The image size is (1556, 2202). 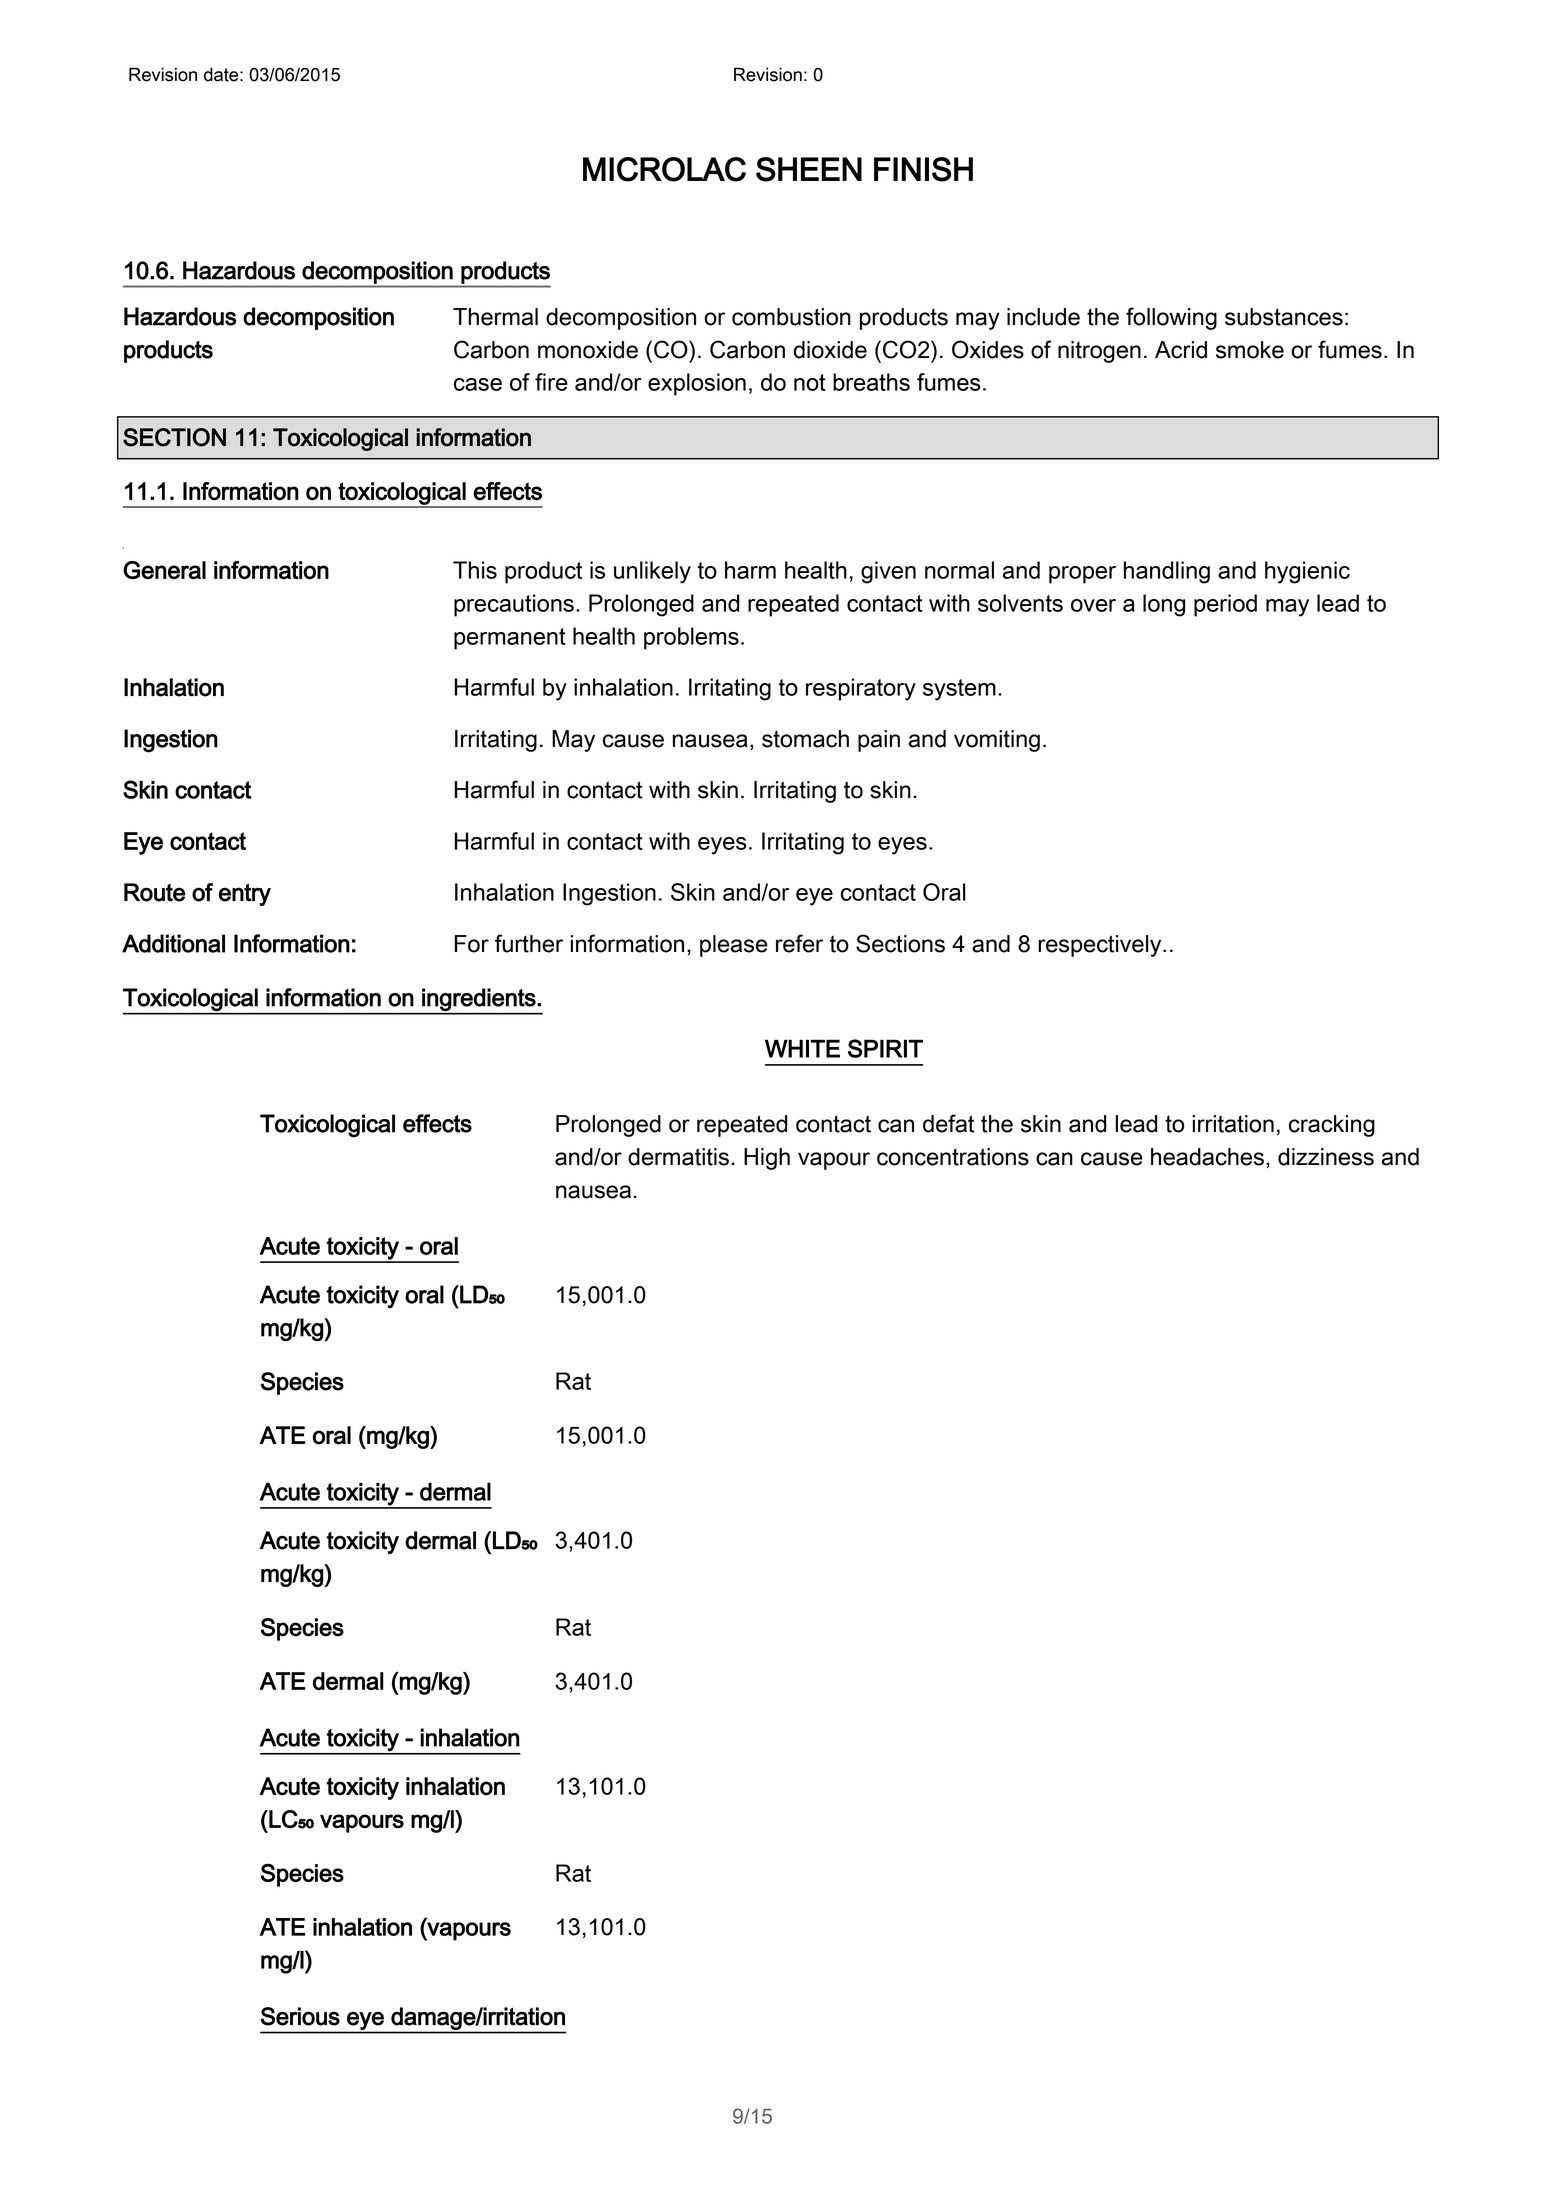 What do you see at coordinates (164, 570) in the image?
I see `General` at bounding box center [164, 570].
